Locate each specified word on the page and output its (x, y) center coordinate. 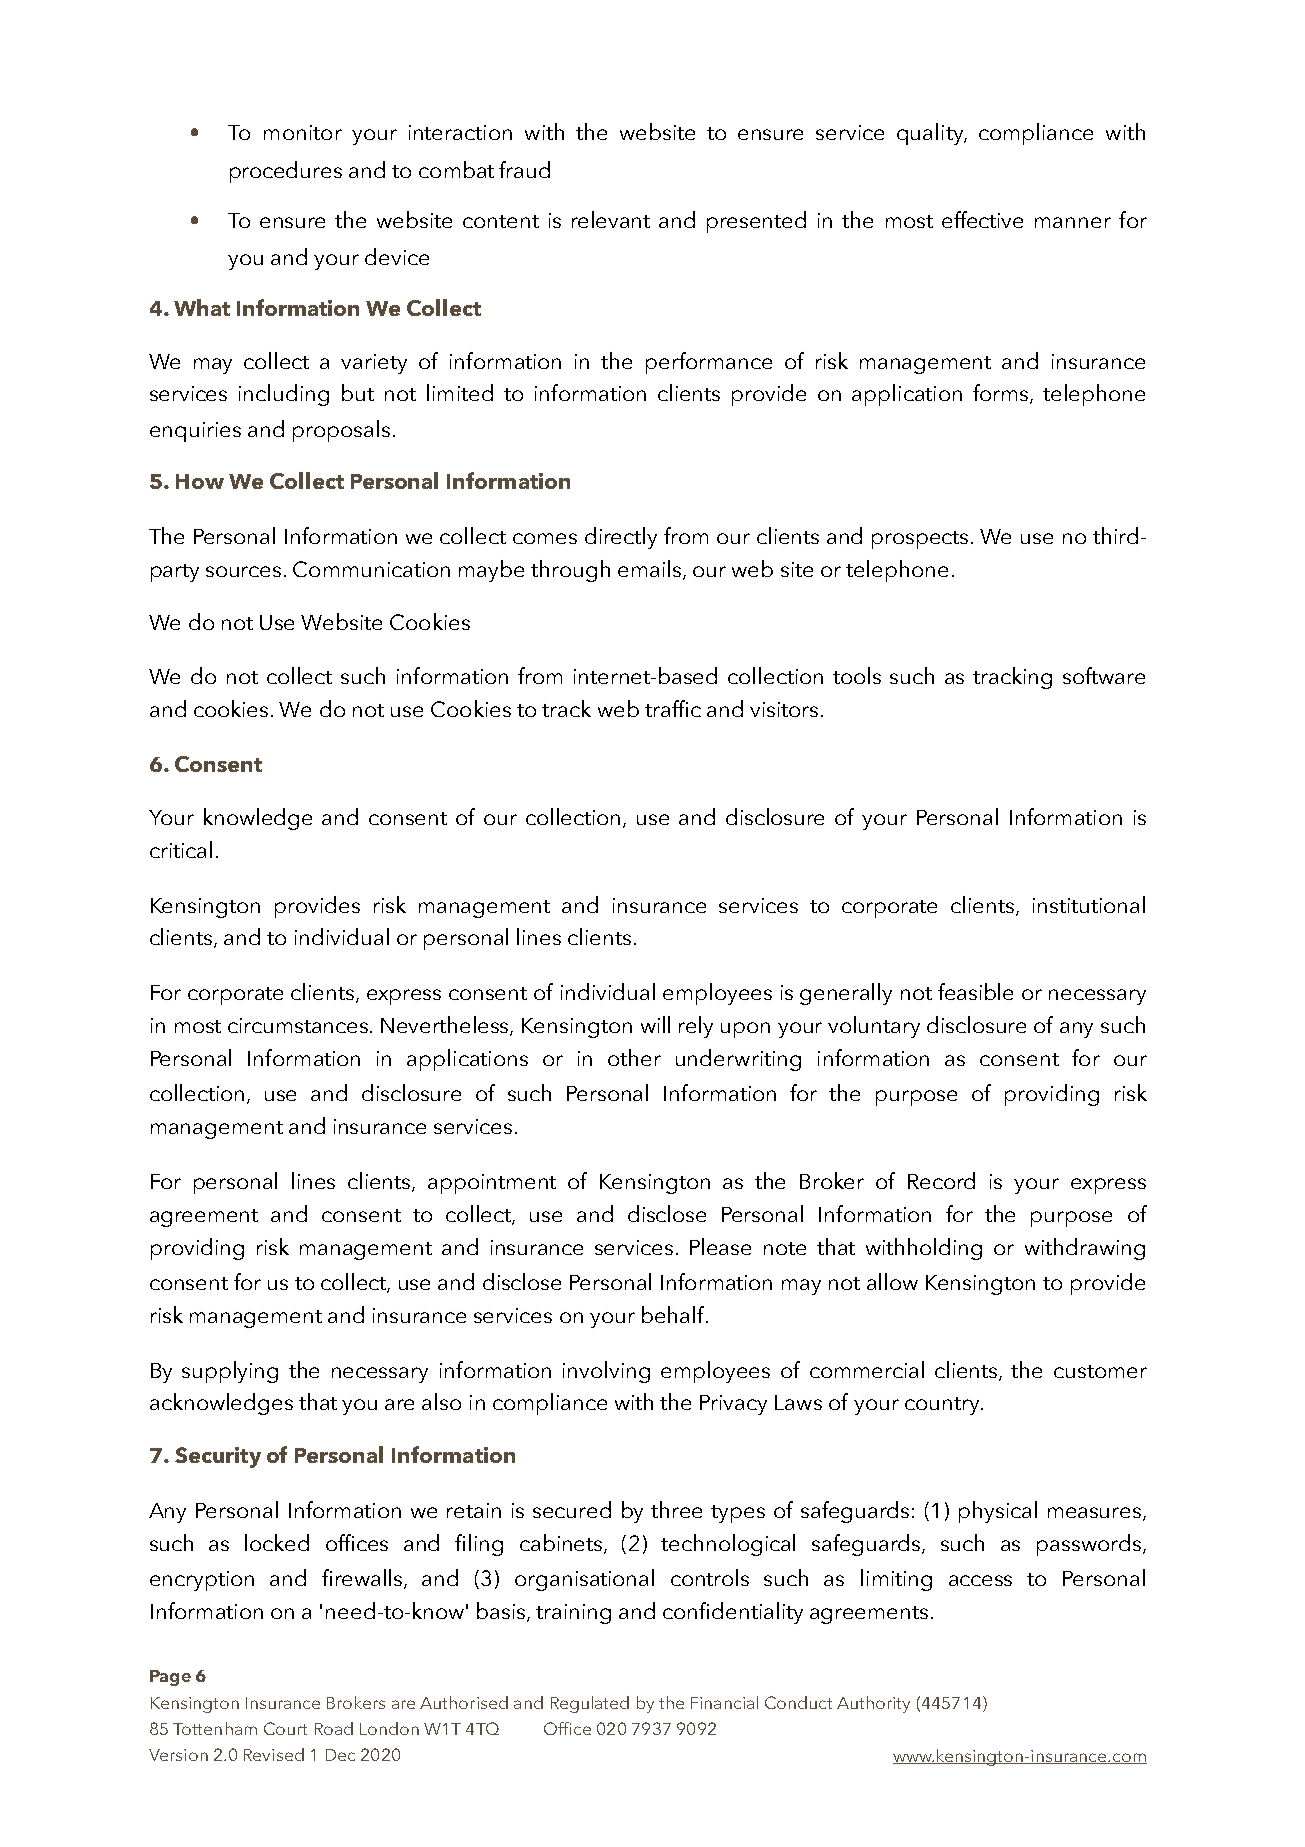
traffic (673, 708)
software (1104, 675)
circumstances (299, 1025)
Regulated (590, 1704)
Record (941, 1180)
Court (285, 1728)
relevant (611, 219)
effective (982, 219)
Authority (873, 1704)
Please (720, 1246)
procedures (286, 172)
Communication (371, 569)
